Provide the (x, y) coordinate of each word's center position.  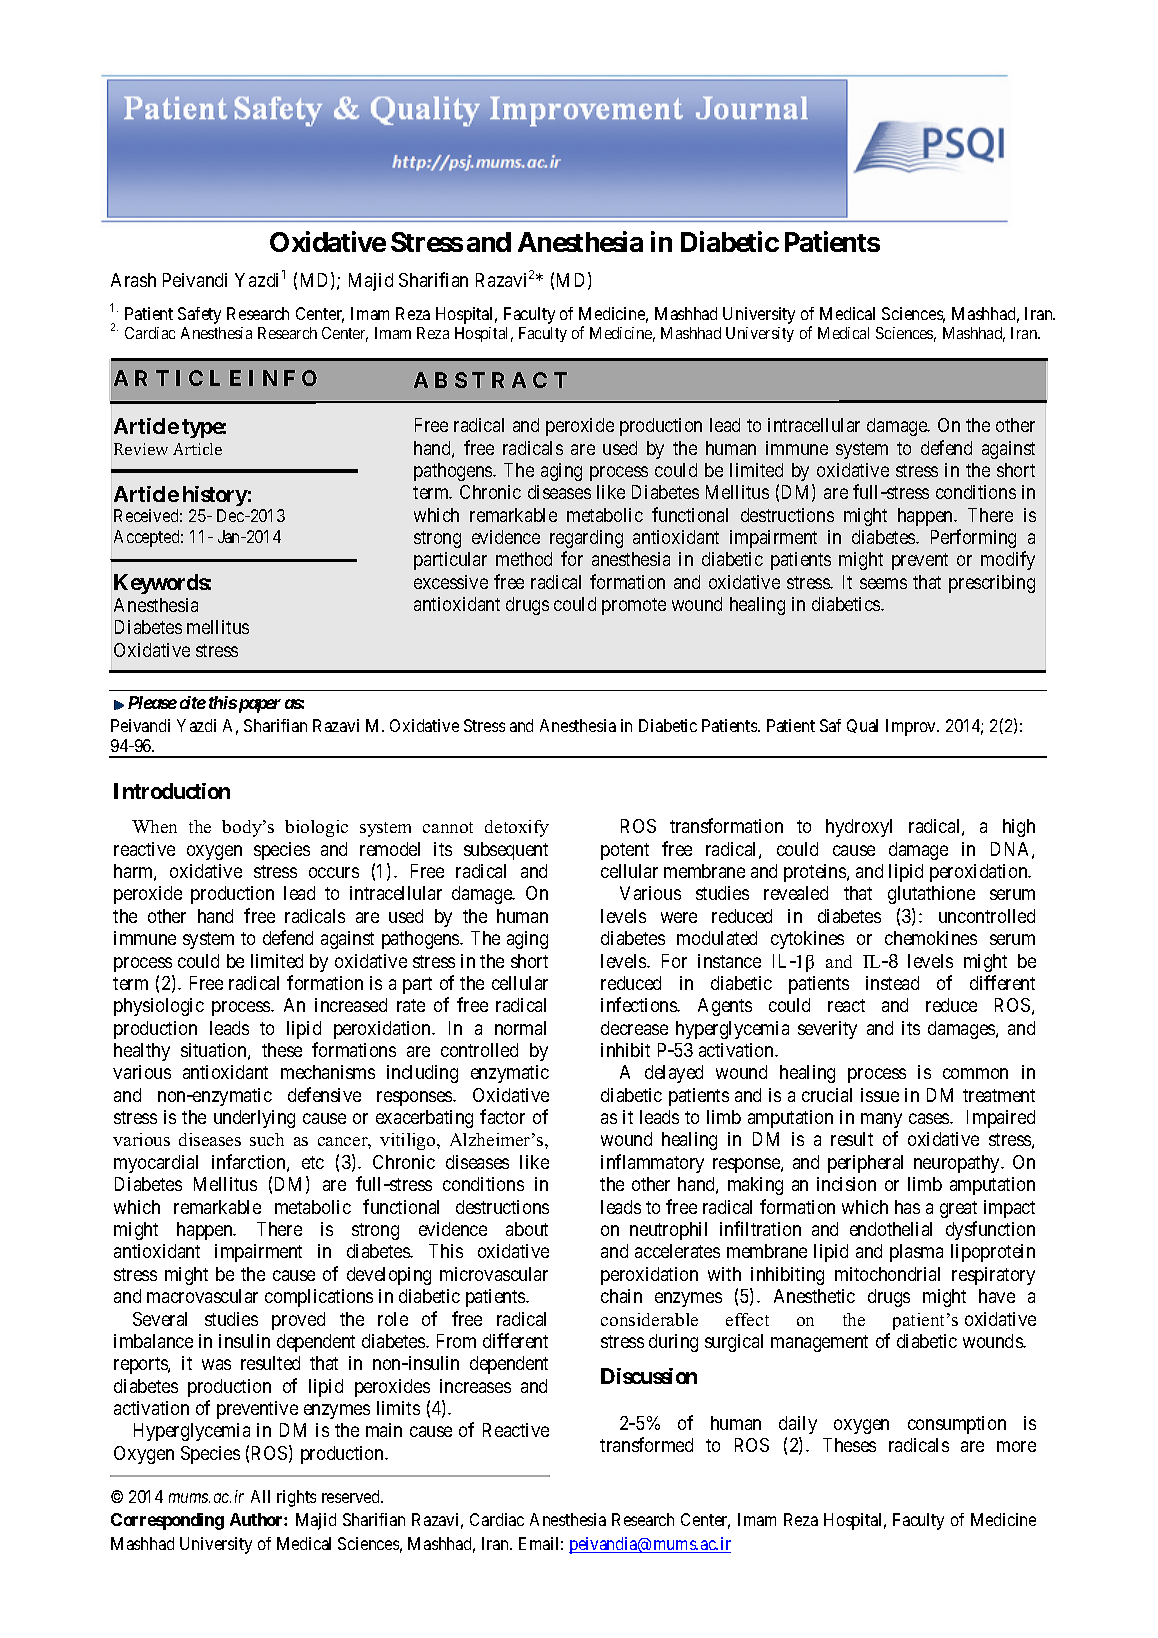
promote (634, 606)
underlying (254, 1119)
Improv (912, 727)
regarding (586, 539)
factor (502, 1116)
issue (880, 1095)
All (260, 1496)
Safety (199, 315)
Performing (973, 538)
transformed (646, 1444)
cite (193, 702)
